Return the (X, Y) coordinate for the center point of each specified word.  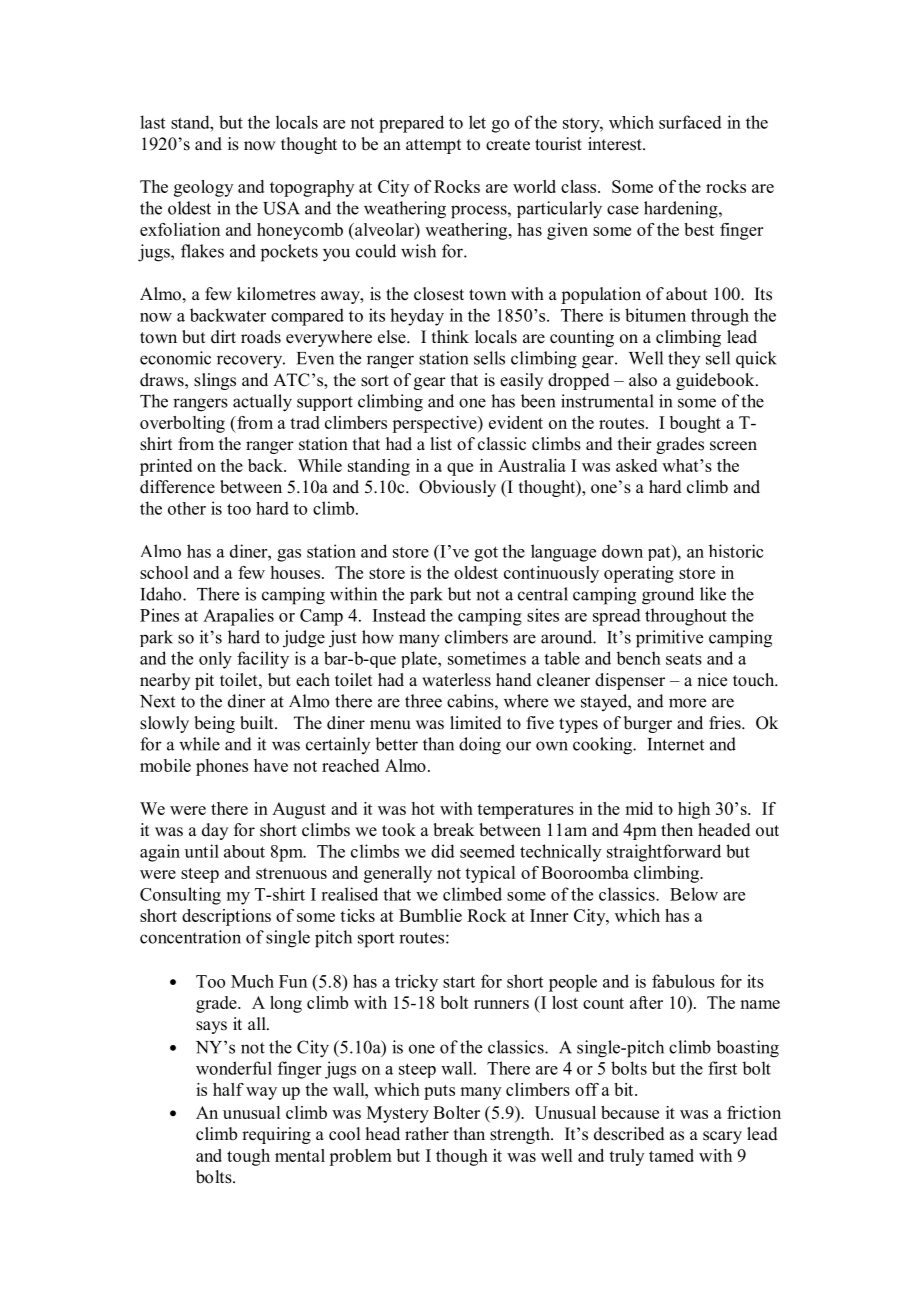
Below (694, 894)
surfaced (690, 122)
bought (695, 424)
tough (248, 1157)
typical (490, 874)
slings (215, 381)
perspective (435, 424)
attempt (433, 146)
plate (420, 659)
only (215, 660)
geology (203, 188)
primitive (669, 639)
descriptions (226, 917)
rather (427, 1134)
